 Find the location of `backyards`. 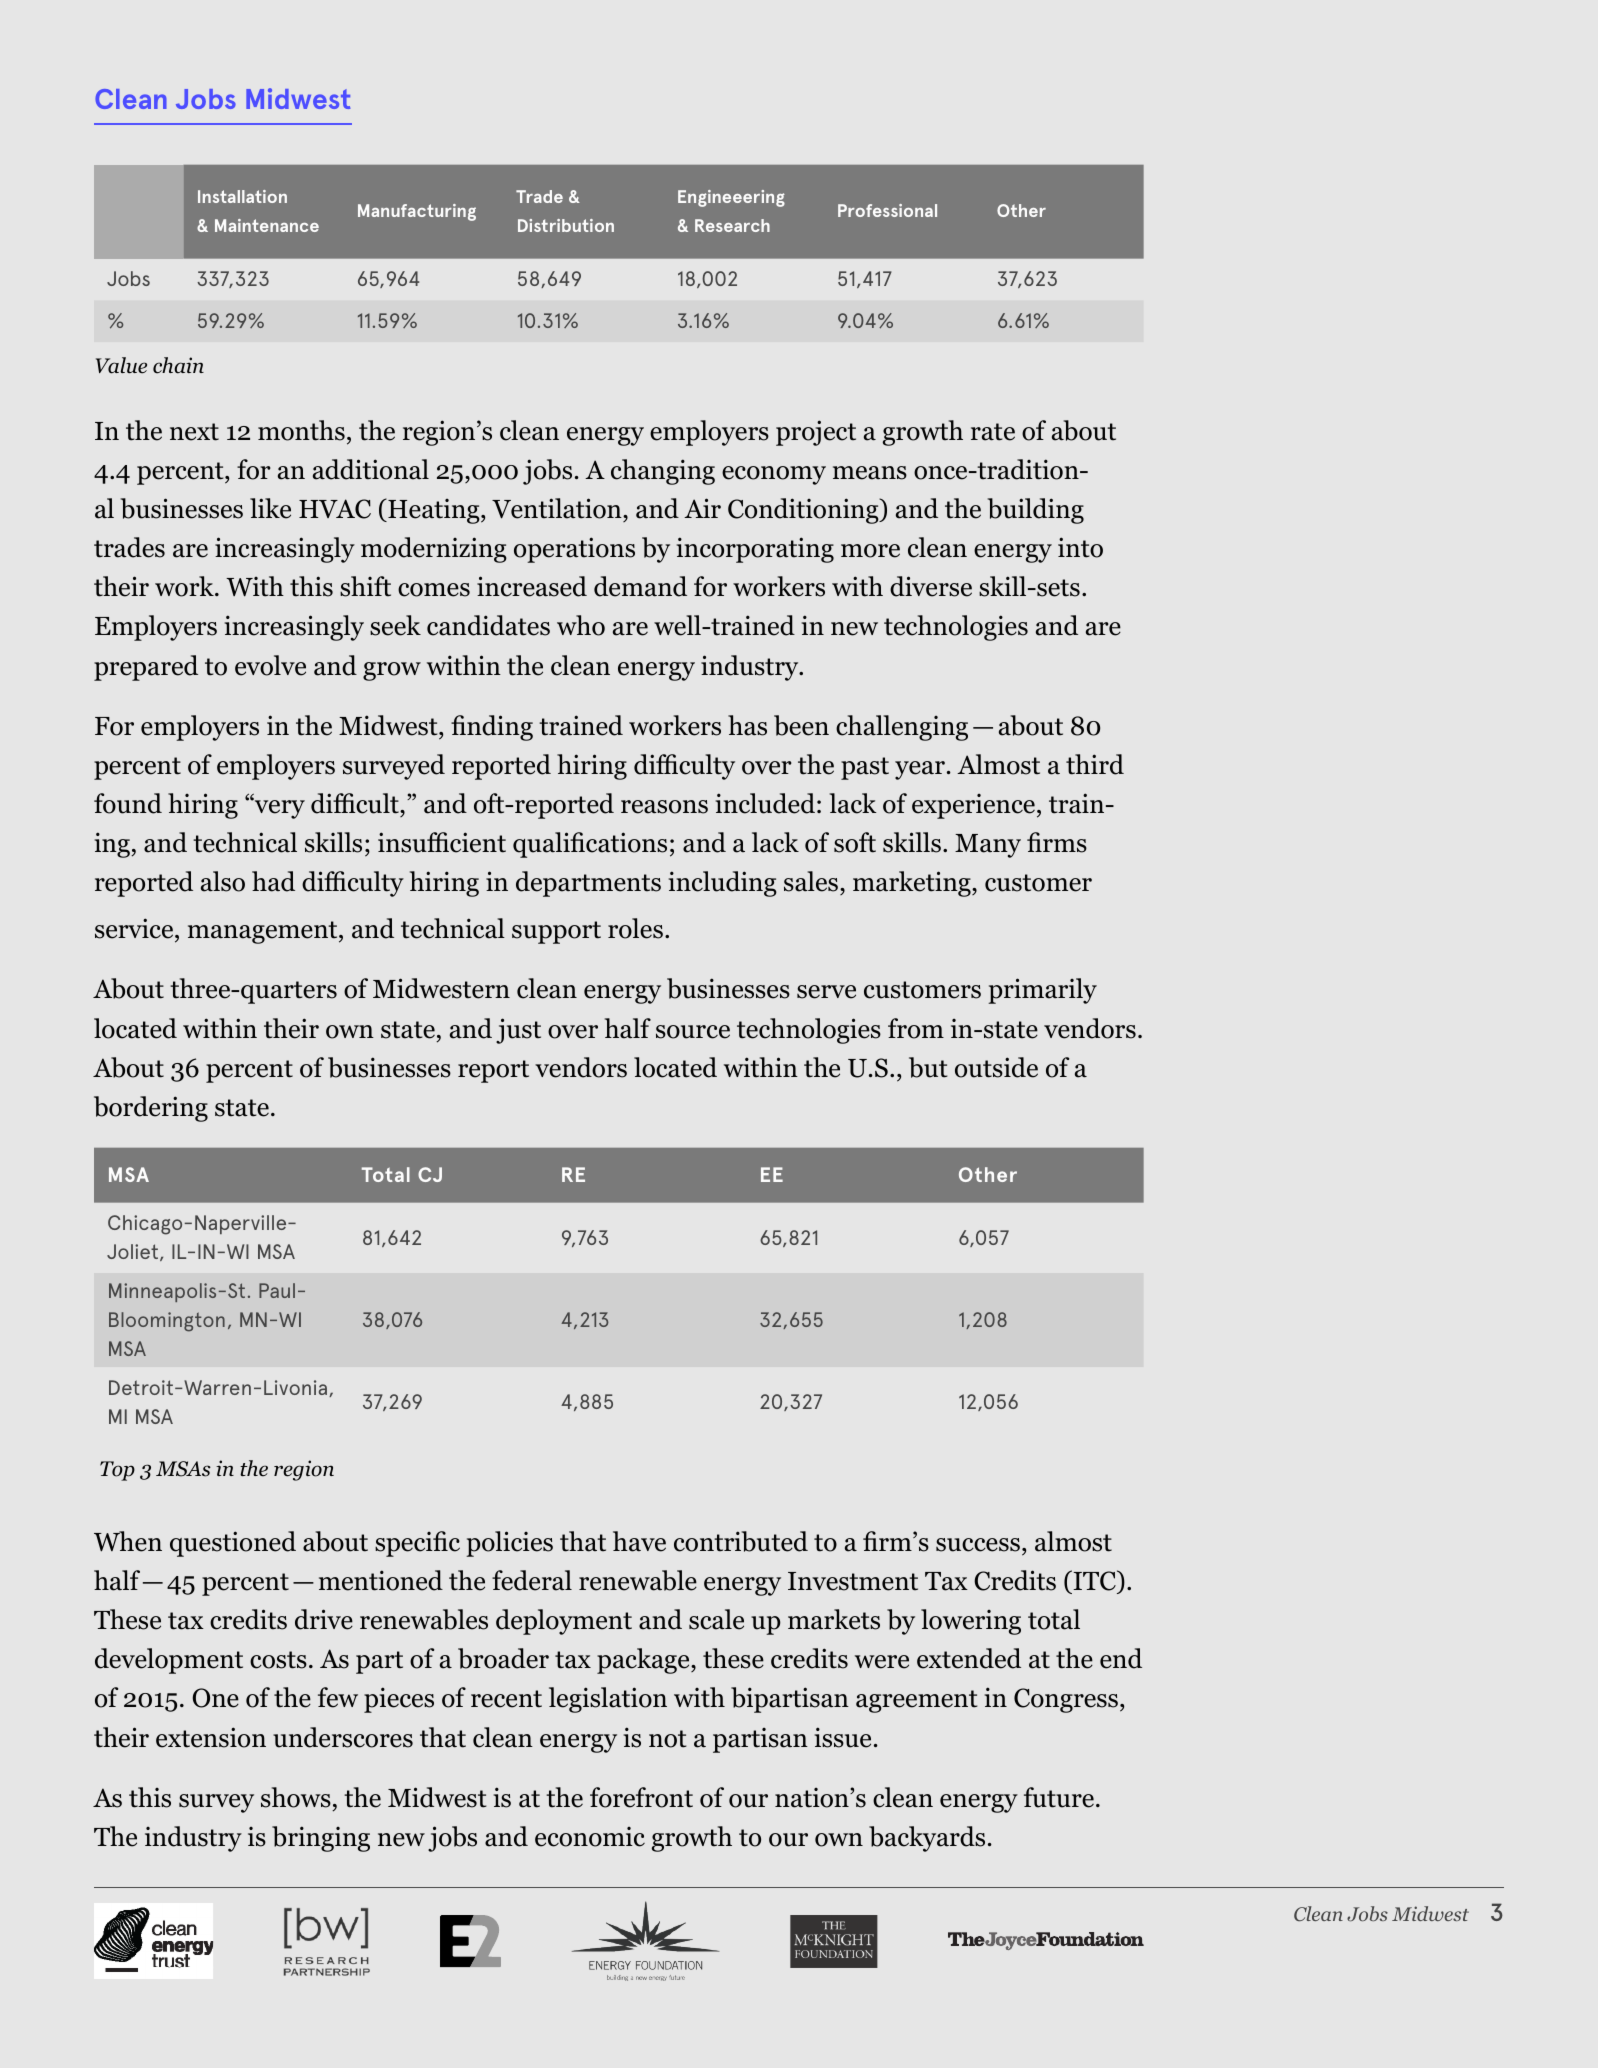

backyards is located at coordinates (927, 1839).
